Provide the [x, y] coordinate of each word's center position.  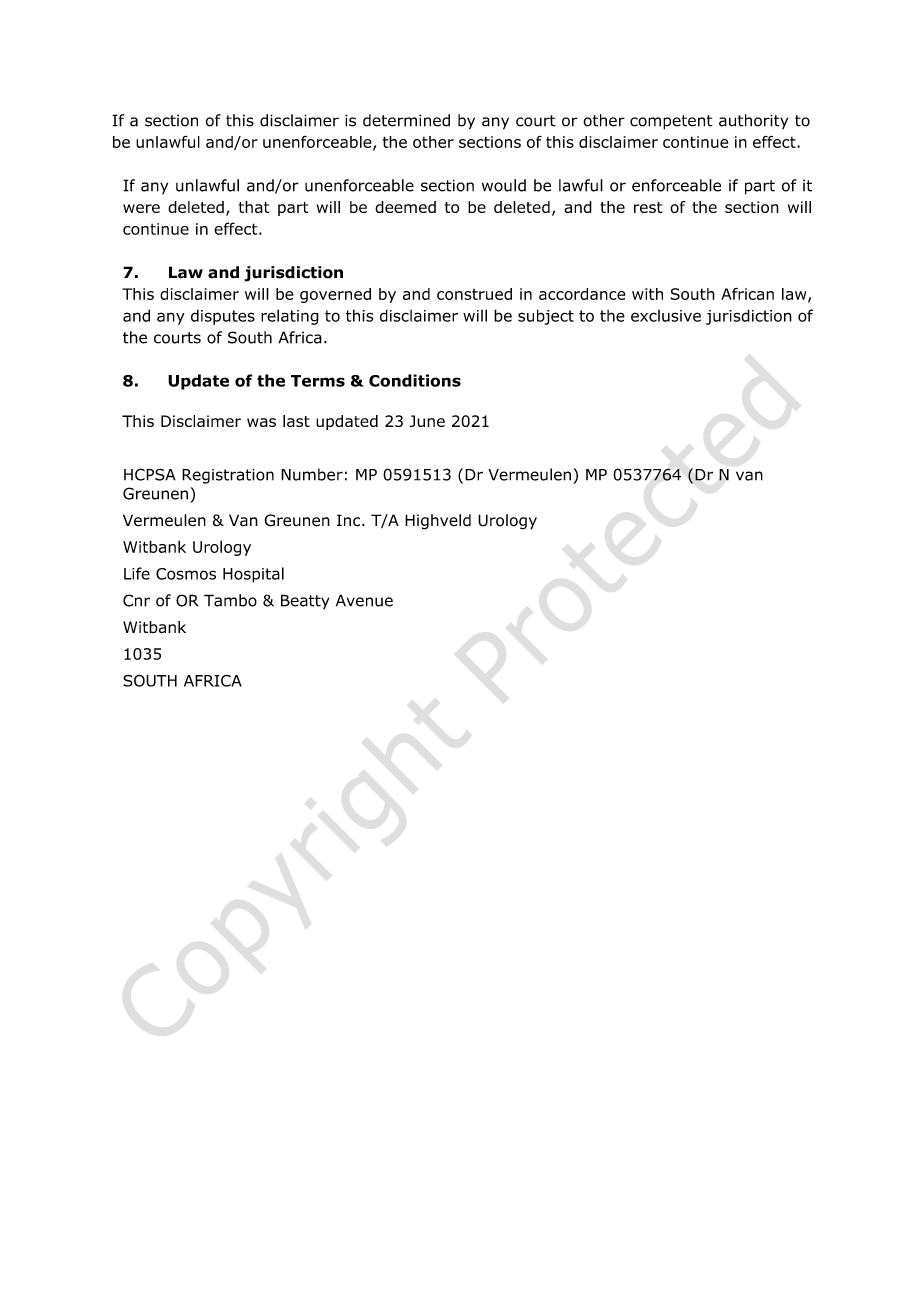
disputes [223, 317]
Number [312, 474]
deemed [405, 207]
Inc [350, 520]
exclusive [666, 316]
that [254, 207]
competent [671, 122]
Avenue [364, 600]
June [427, 421]
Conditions [415, 380]
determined [406, 120]
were [141, 208]
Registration [228, 476]
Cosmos [186, 574]
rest [648, 207]
